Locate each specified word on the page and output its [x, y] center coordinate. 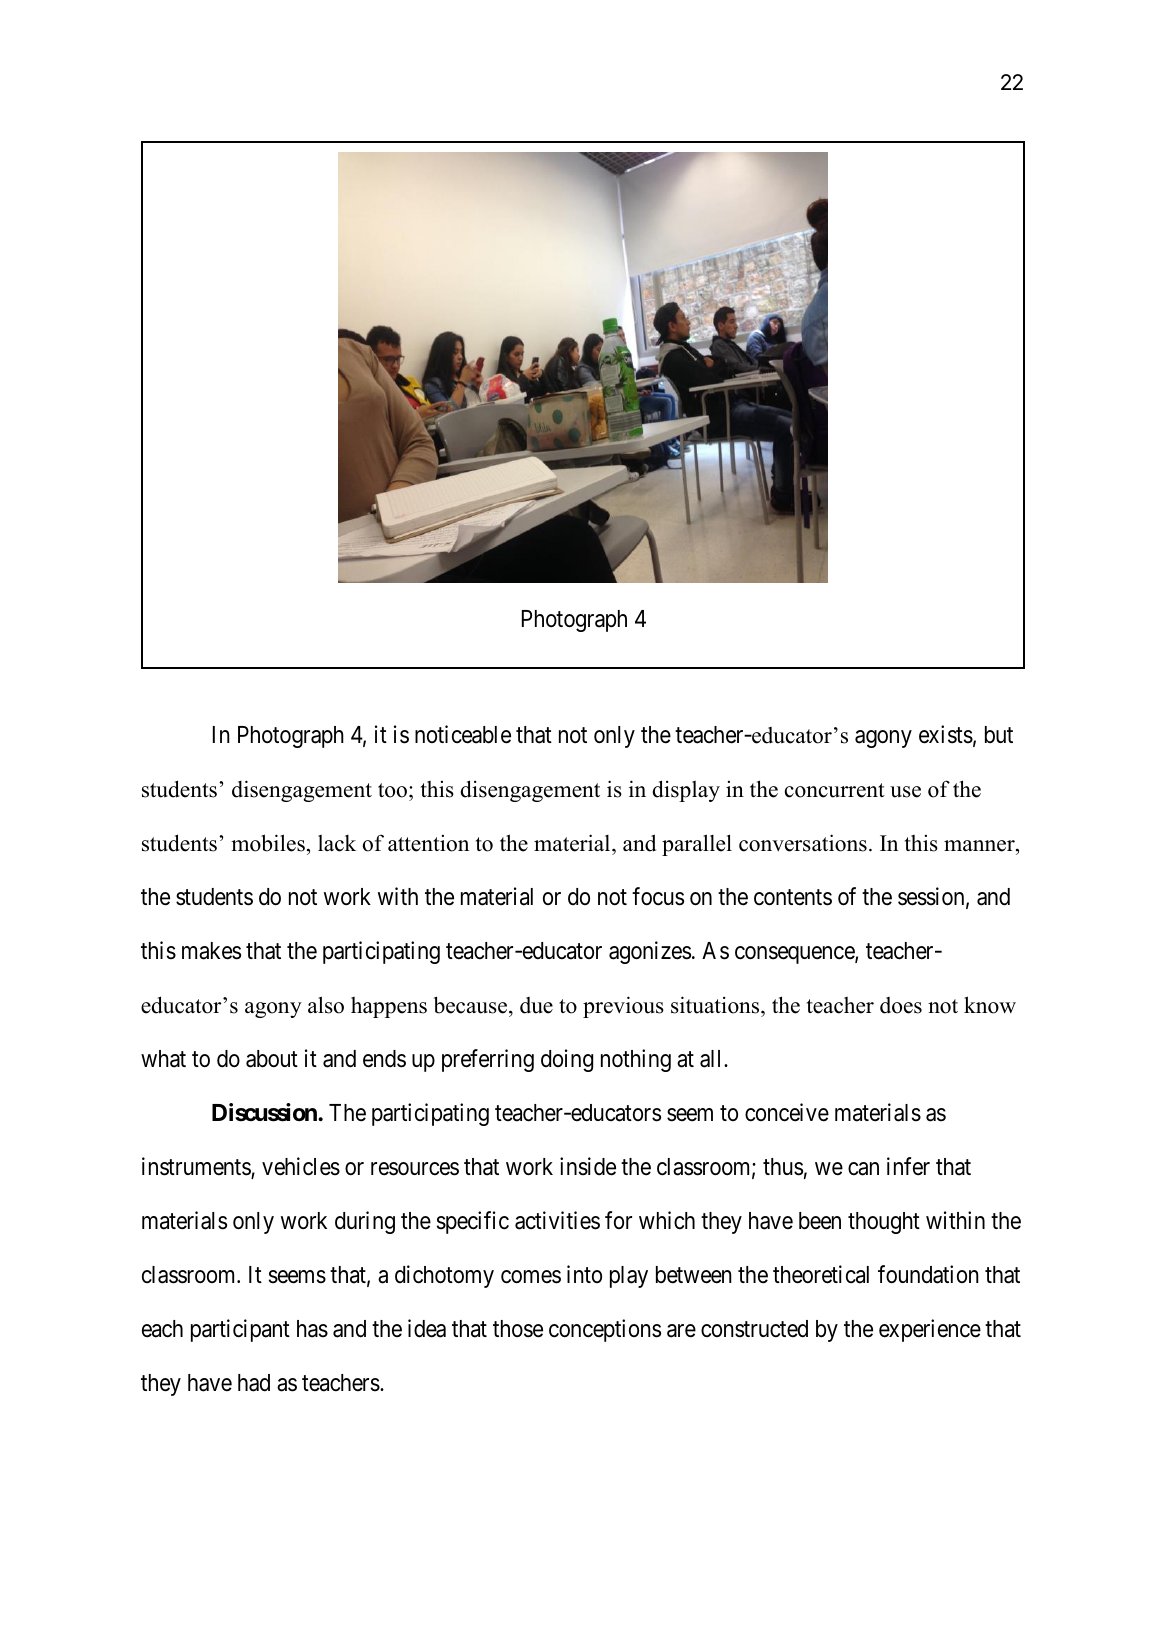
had [254, 1383]
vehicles [301, 1166]
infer [908, 1166]
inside [588, 1166]
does [901, 1005]
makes [211, 951]
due [536, 1005]
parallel [697, 845]
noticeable [463, 734]
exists [946, 734]
